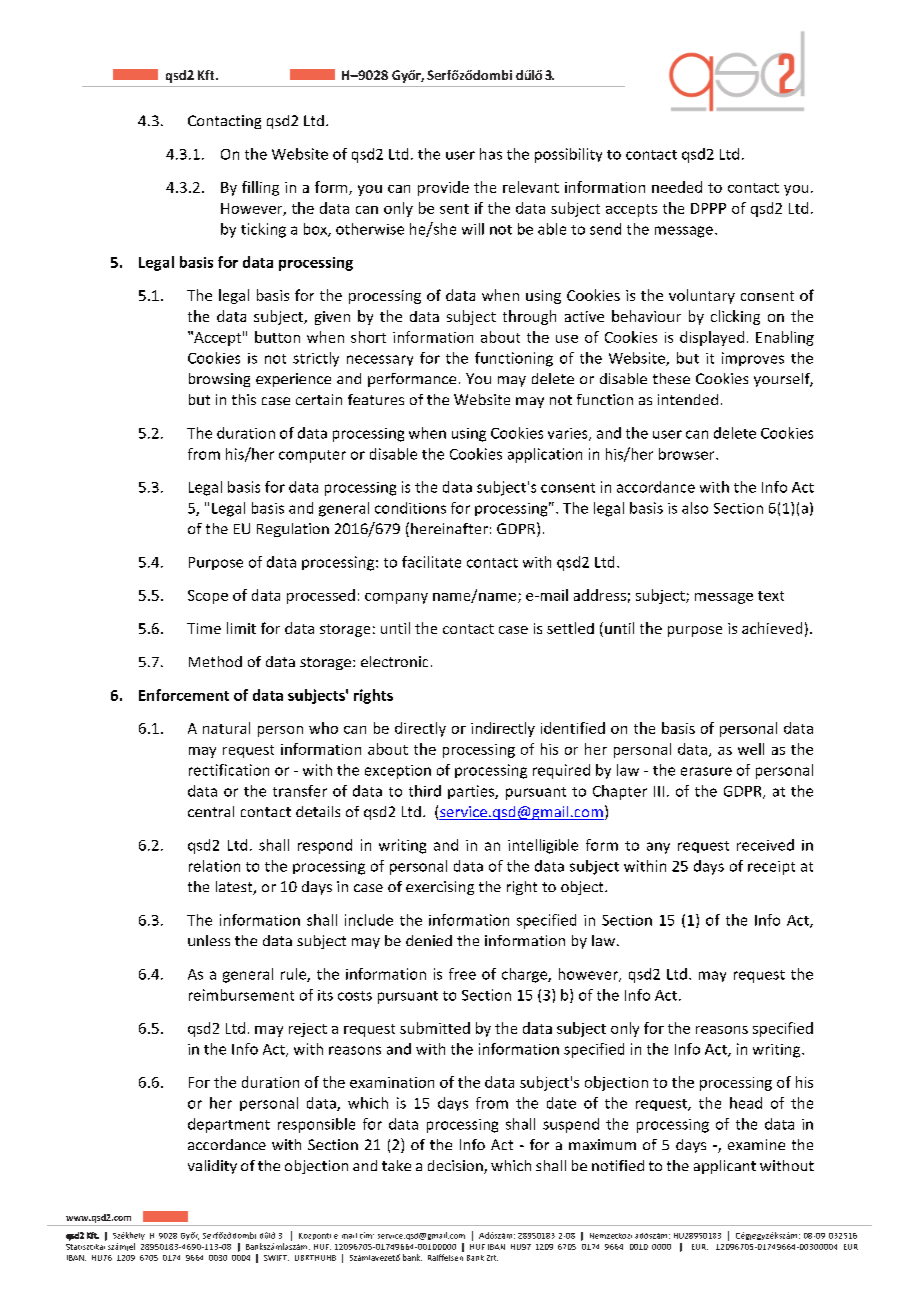 The height and width of the document is (1307, 924). What do you see at coordinates (214, 866) in the document?
I see `relation` at bounding box center [214, 866].
